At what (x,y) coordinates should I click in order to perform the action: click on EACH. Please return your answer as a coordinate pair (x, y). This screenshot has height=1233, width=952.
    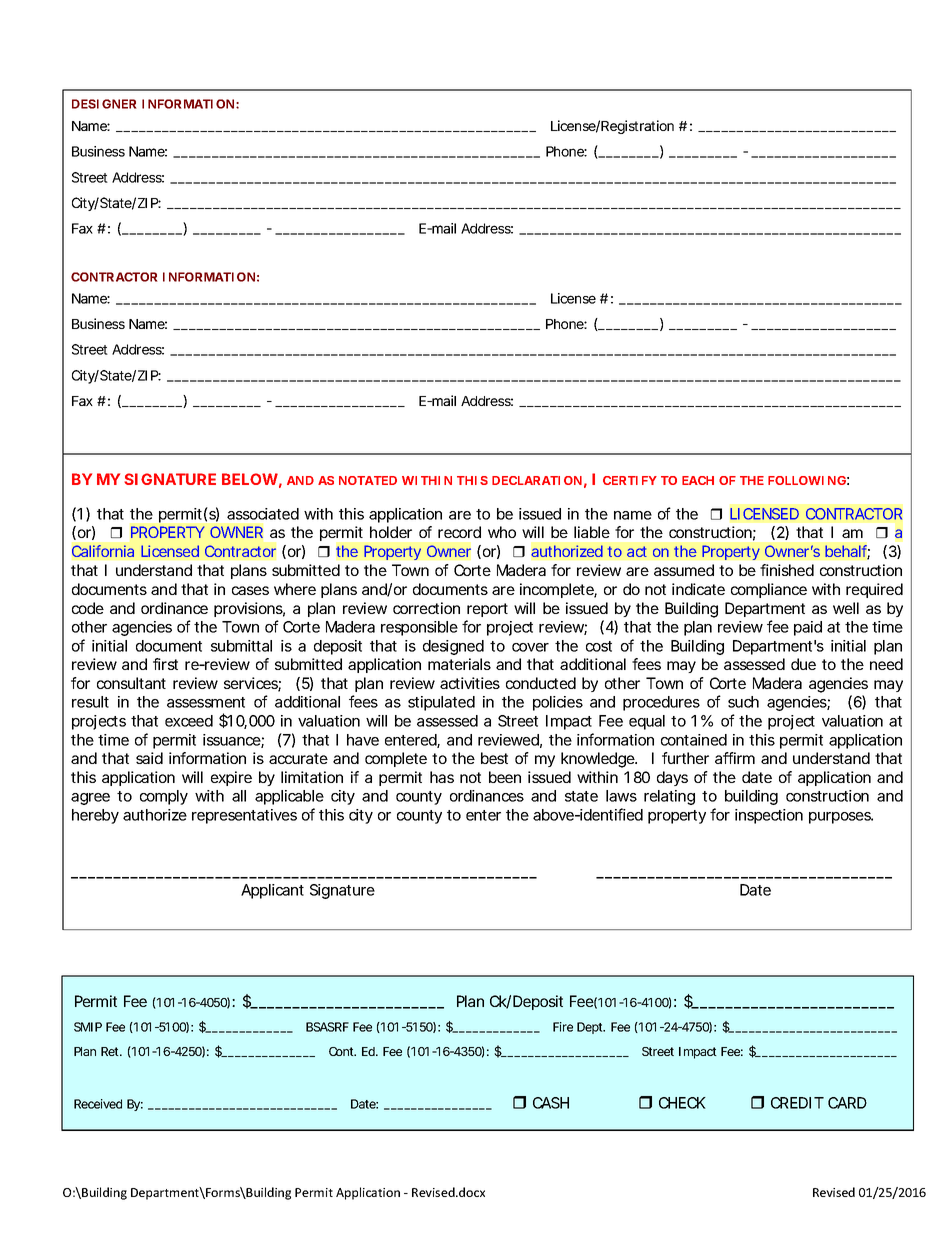
    Looking at the image, I should click on (698, 480).
